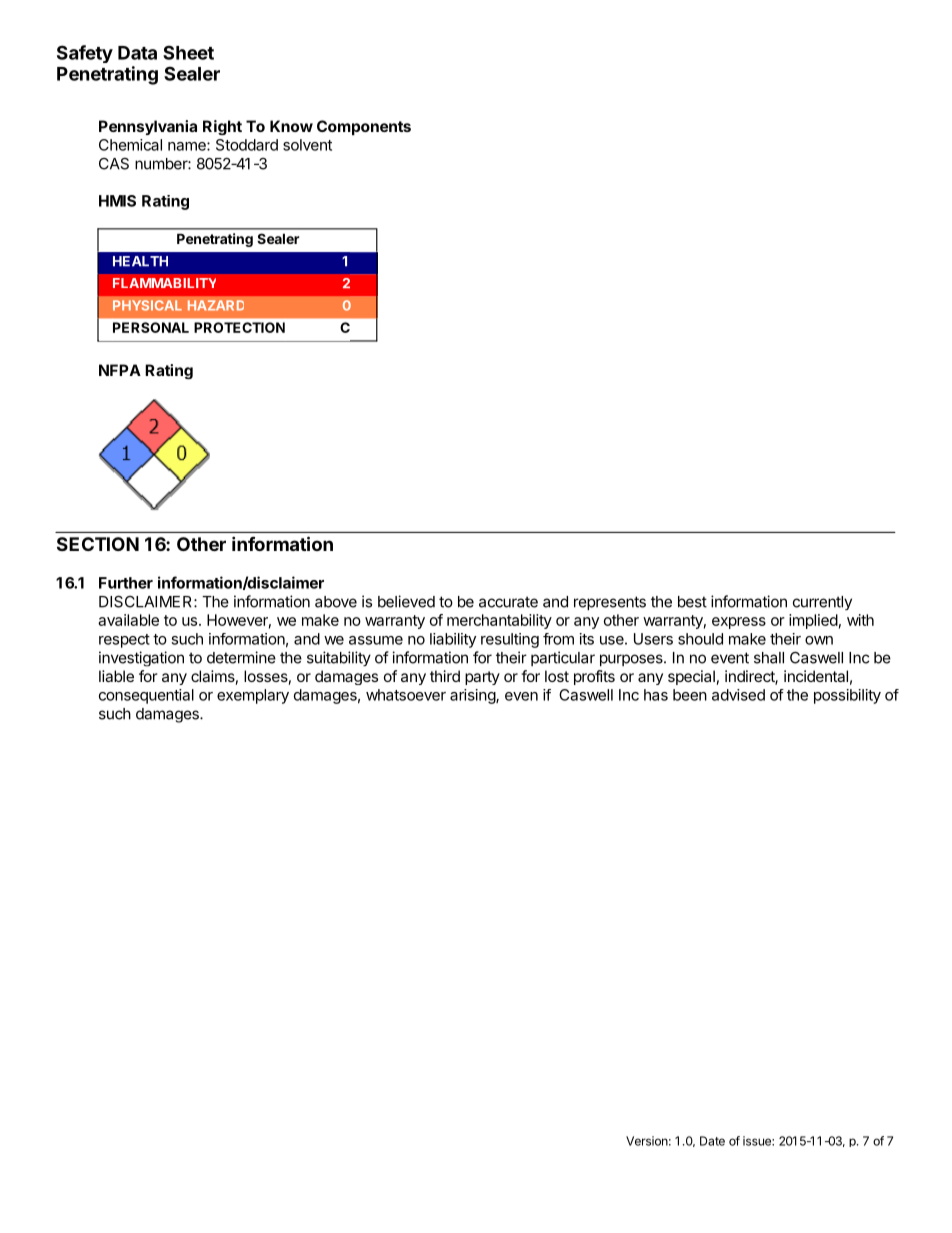 This document has width=952, height=1233. What do you see at coordinates (847, 696) in the document?
I see `possibility` at bounding box center [847, 696].
